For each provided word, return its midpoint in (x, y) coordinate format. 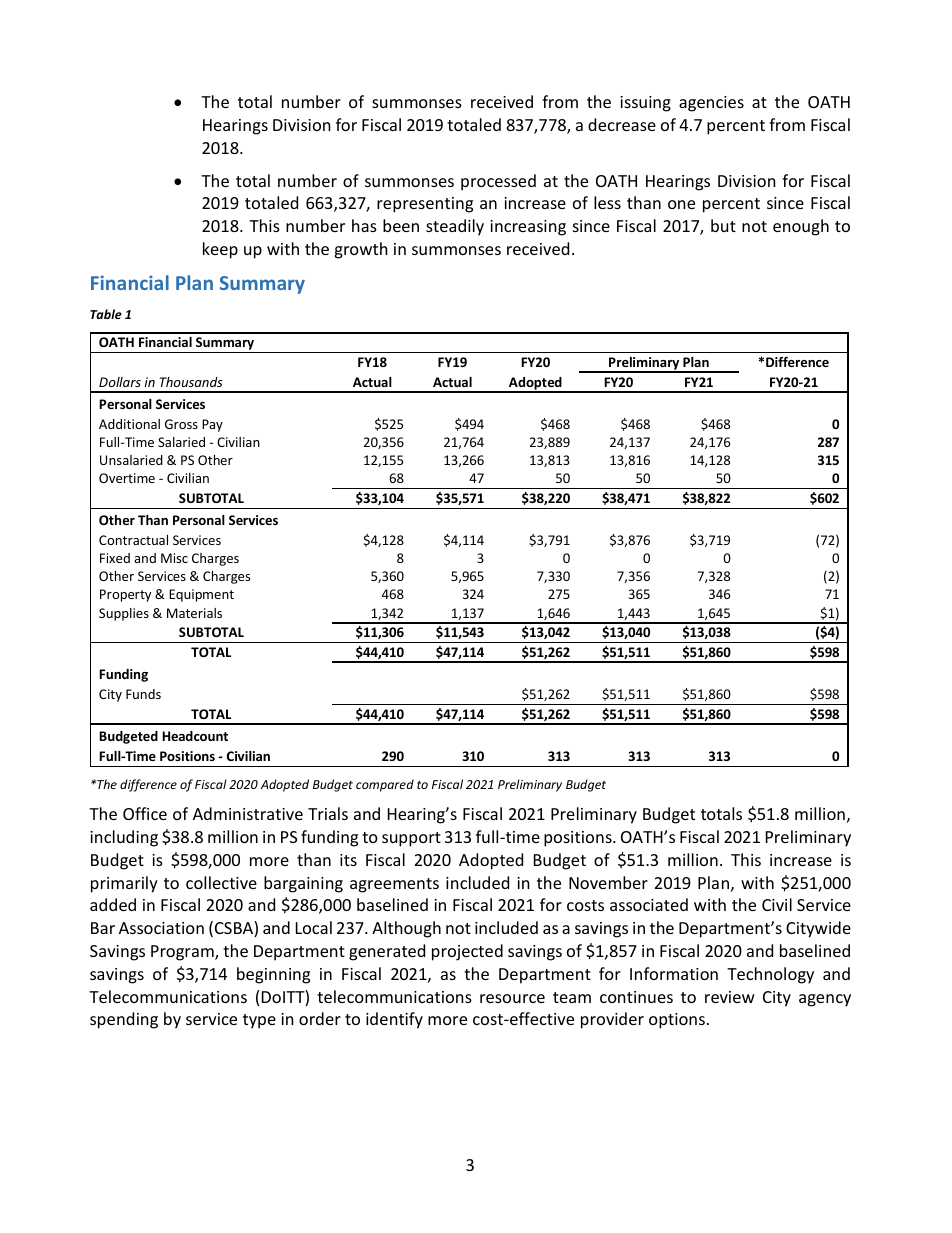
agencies (711, 104)
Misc (174, 558)
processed (498, 182)
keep (220, 250)
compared (385, 785)
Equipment (201, 595)
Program (183, 953)
